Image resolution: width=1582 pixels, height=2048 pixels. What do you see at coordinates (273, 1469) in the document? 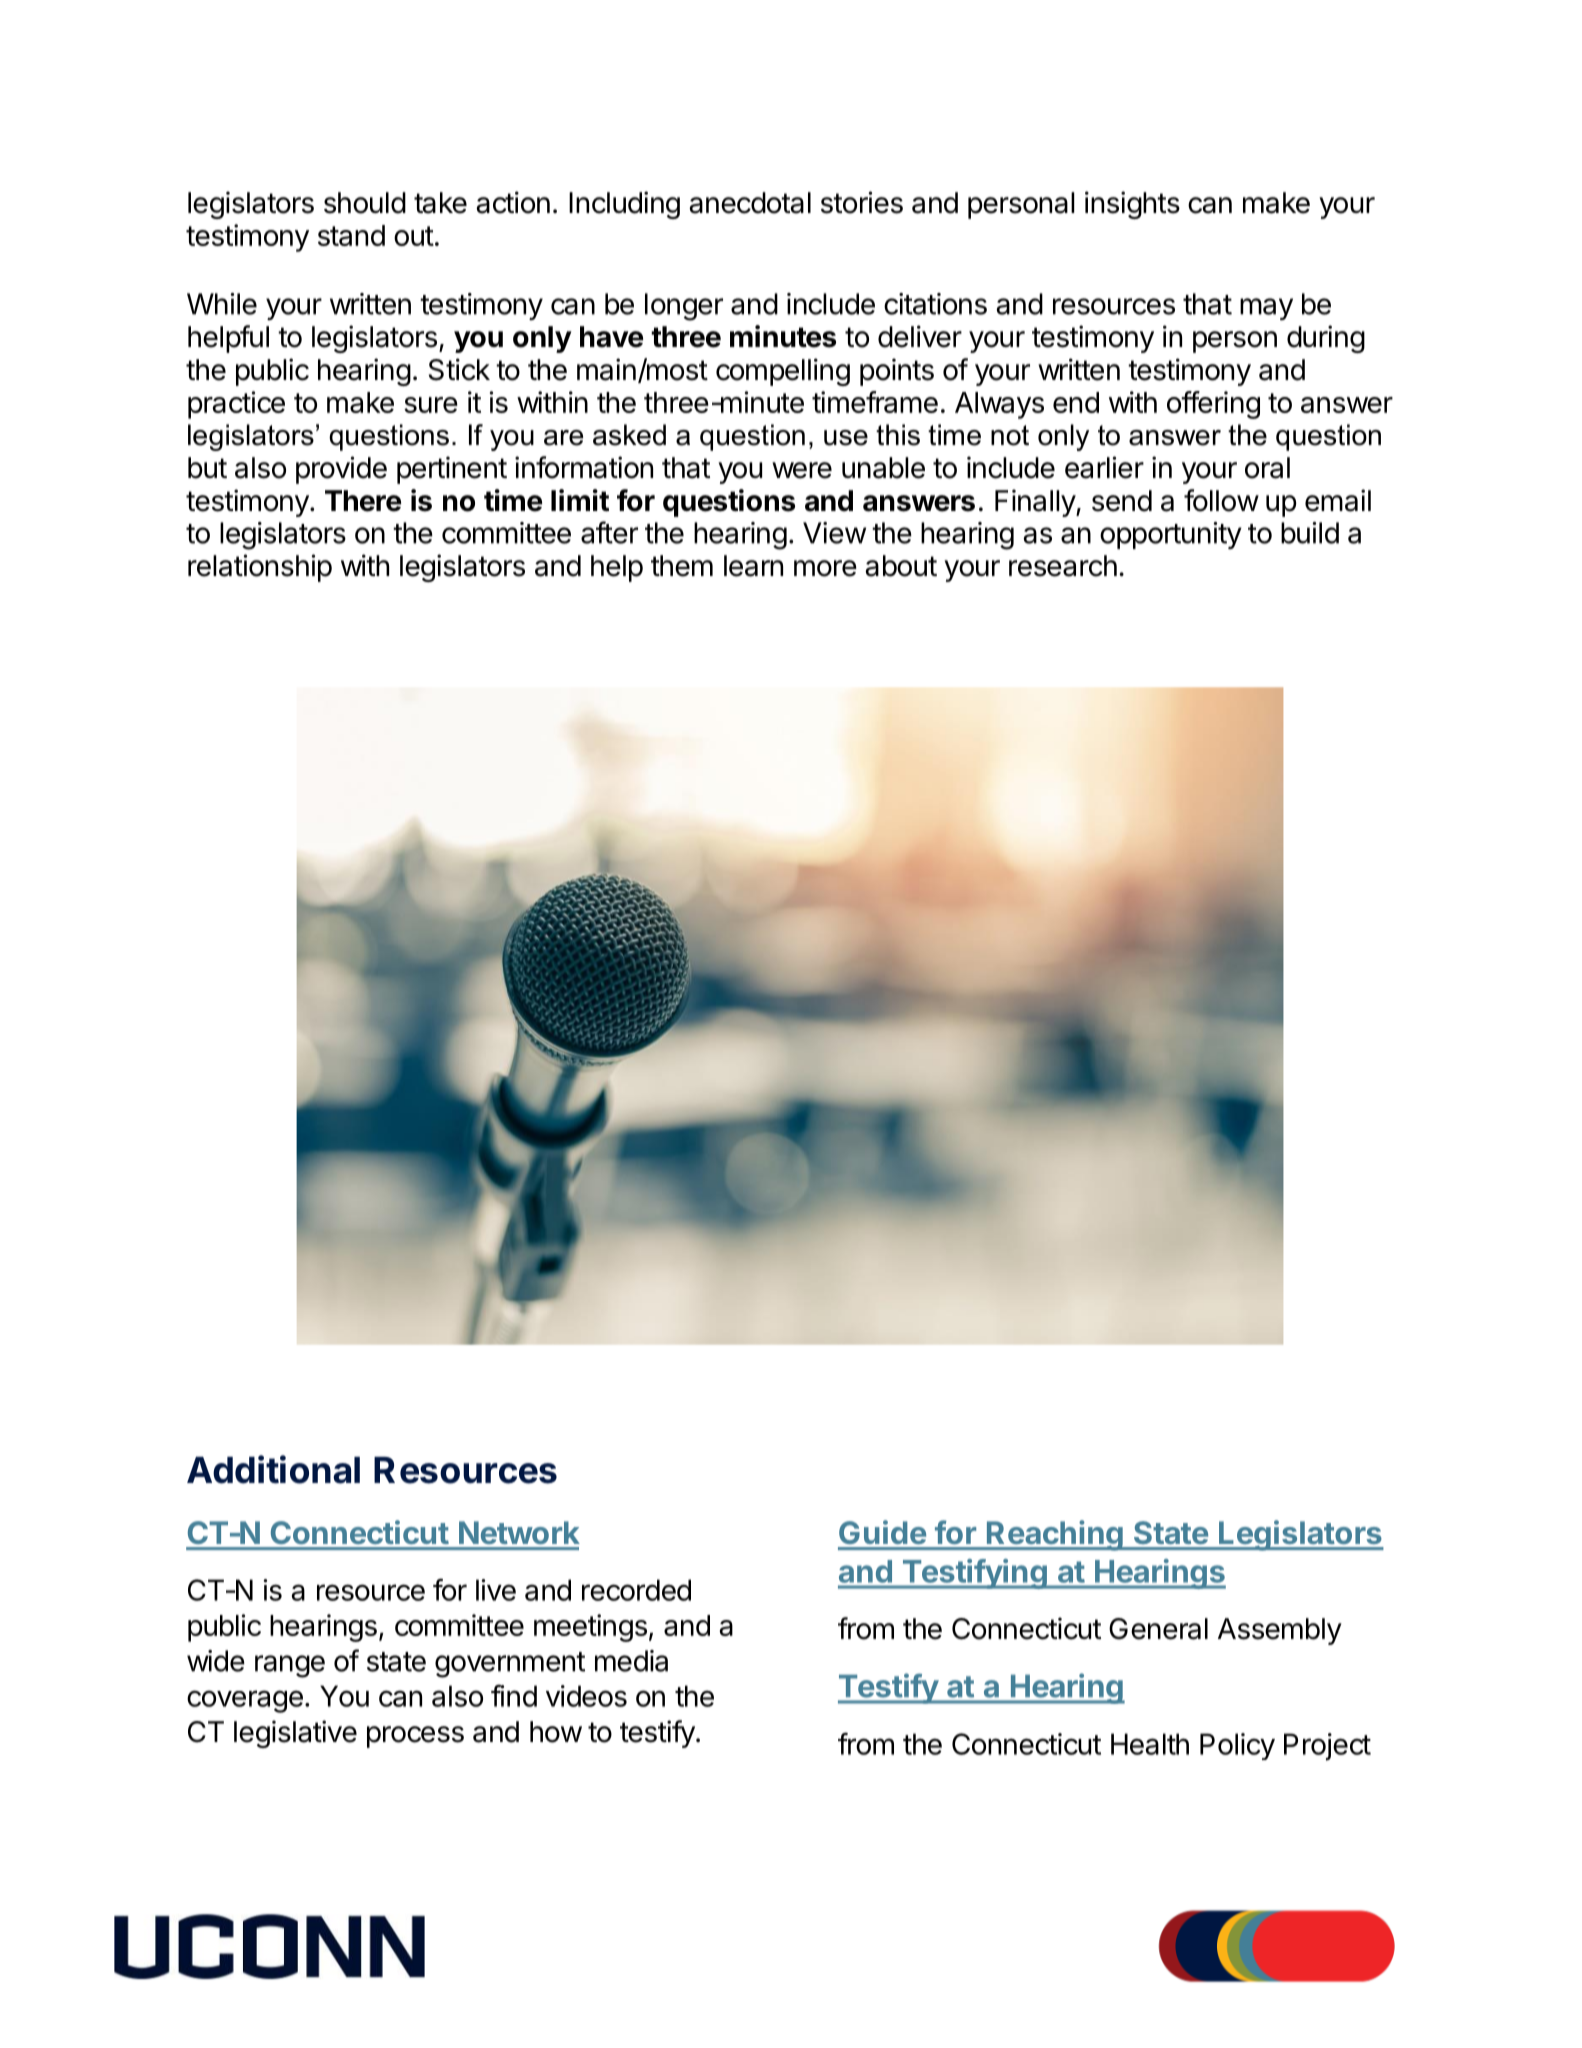
I see `Additional` at bounding box center [273, 1469].
